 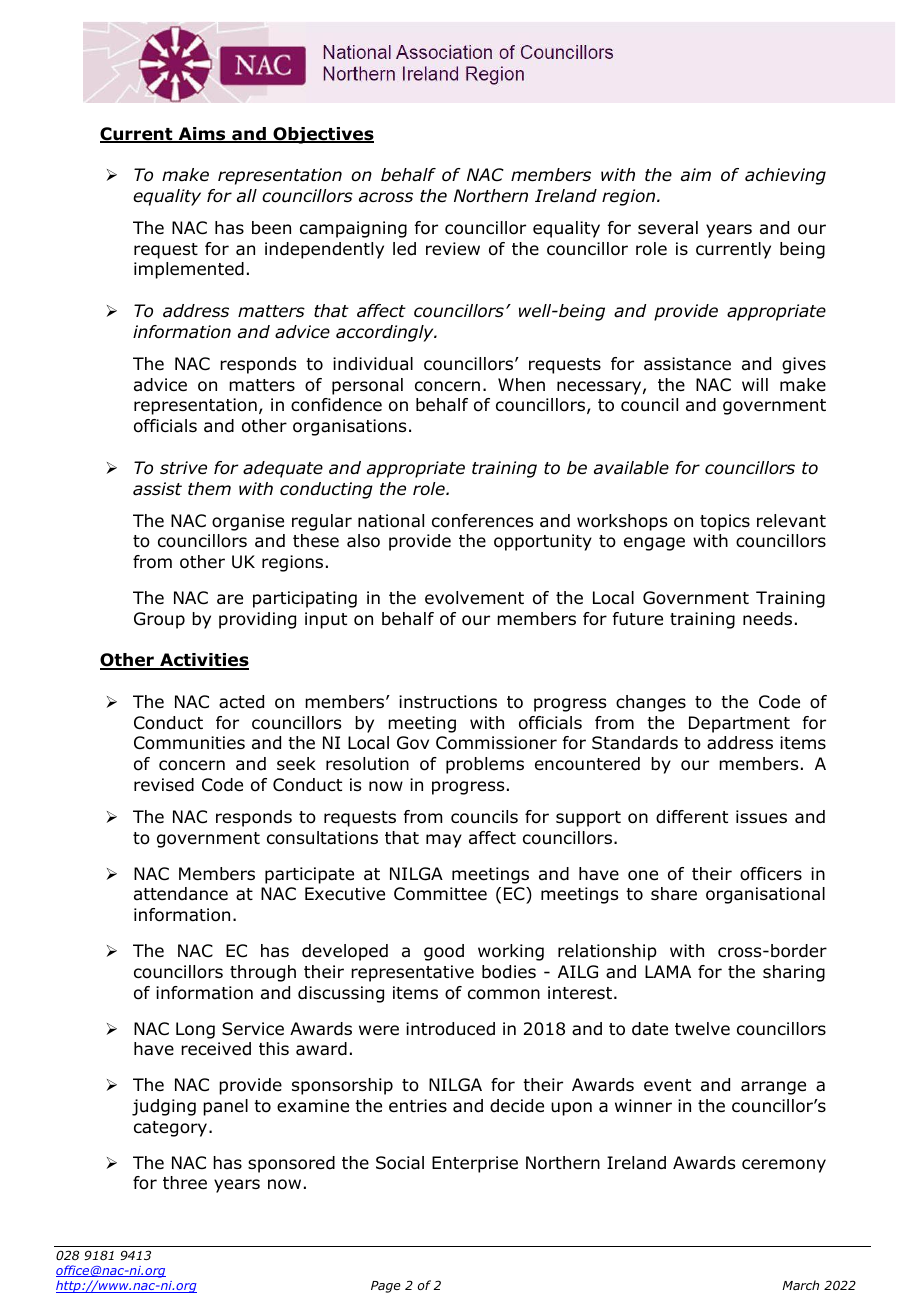 What do you see at coordinates (800, 1285) in the image?
I see `March` at bounding box center [800, 1285].
